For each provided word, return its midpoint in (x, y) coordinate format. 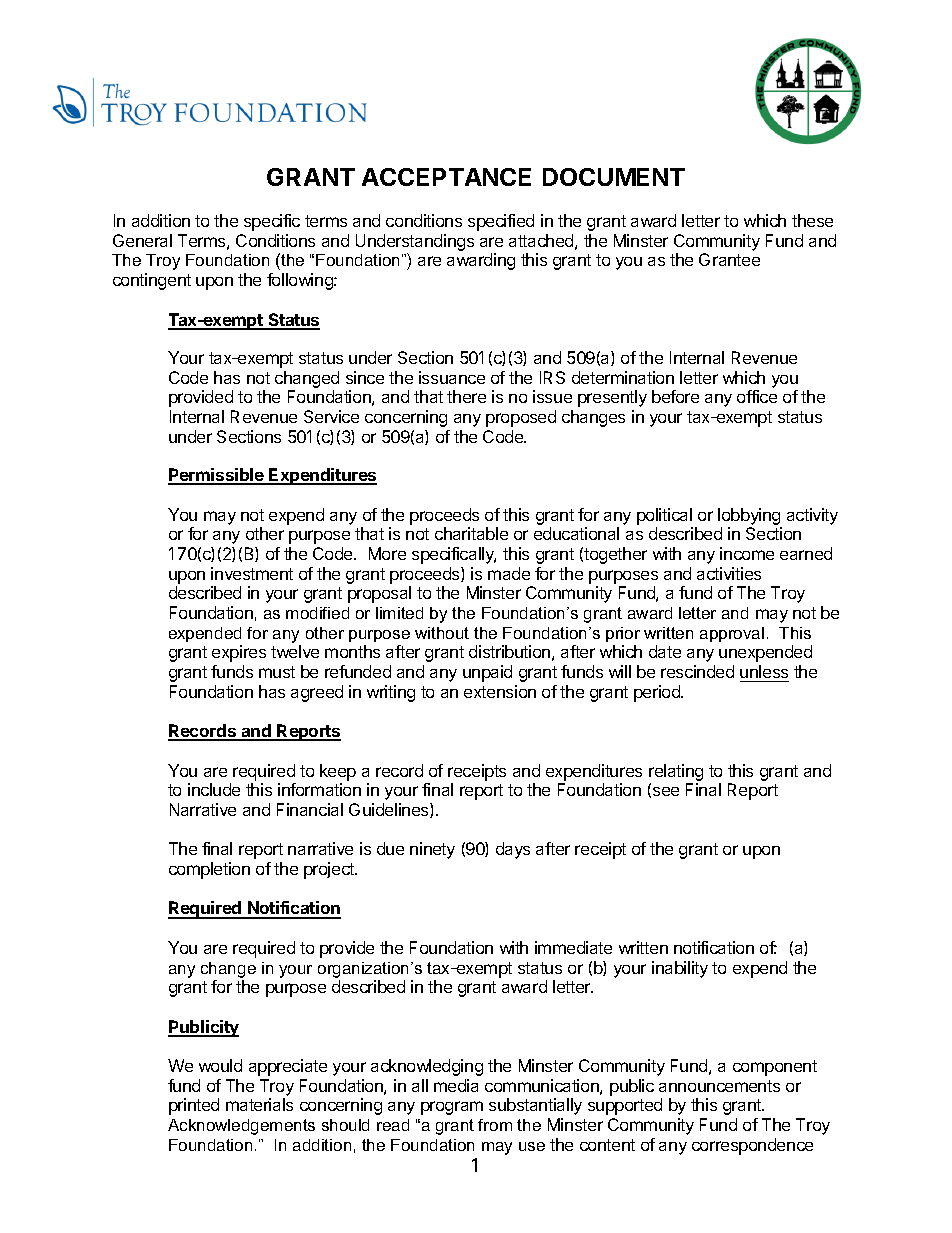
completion (209, 870)
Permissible (217, 476)
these (812, 220)
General (142, 240)
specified (501, 222)
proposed (521, 418)
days (513, 850)
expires (239, 653)
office (757, 396)
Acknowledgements (241, 1127)
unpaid (487, 673)
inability (680, 969)
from (495, 1125)
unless (764, 671)
